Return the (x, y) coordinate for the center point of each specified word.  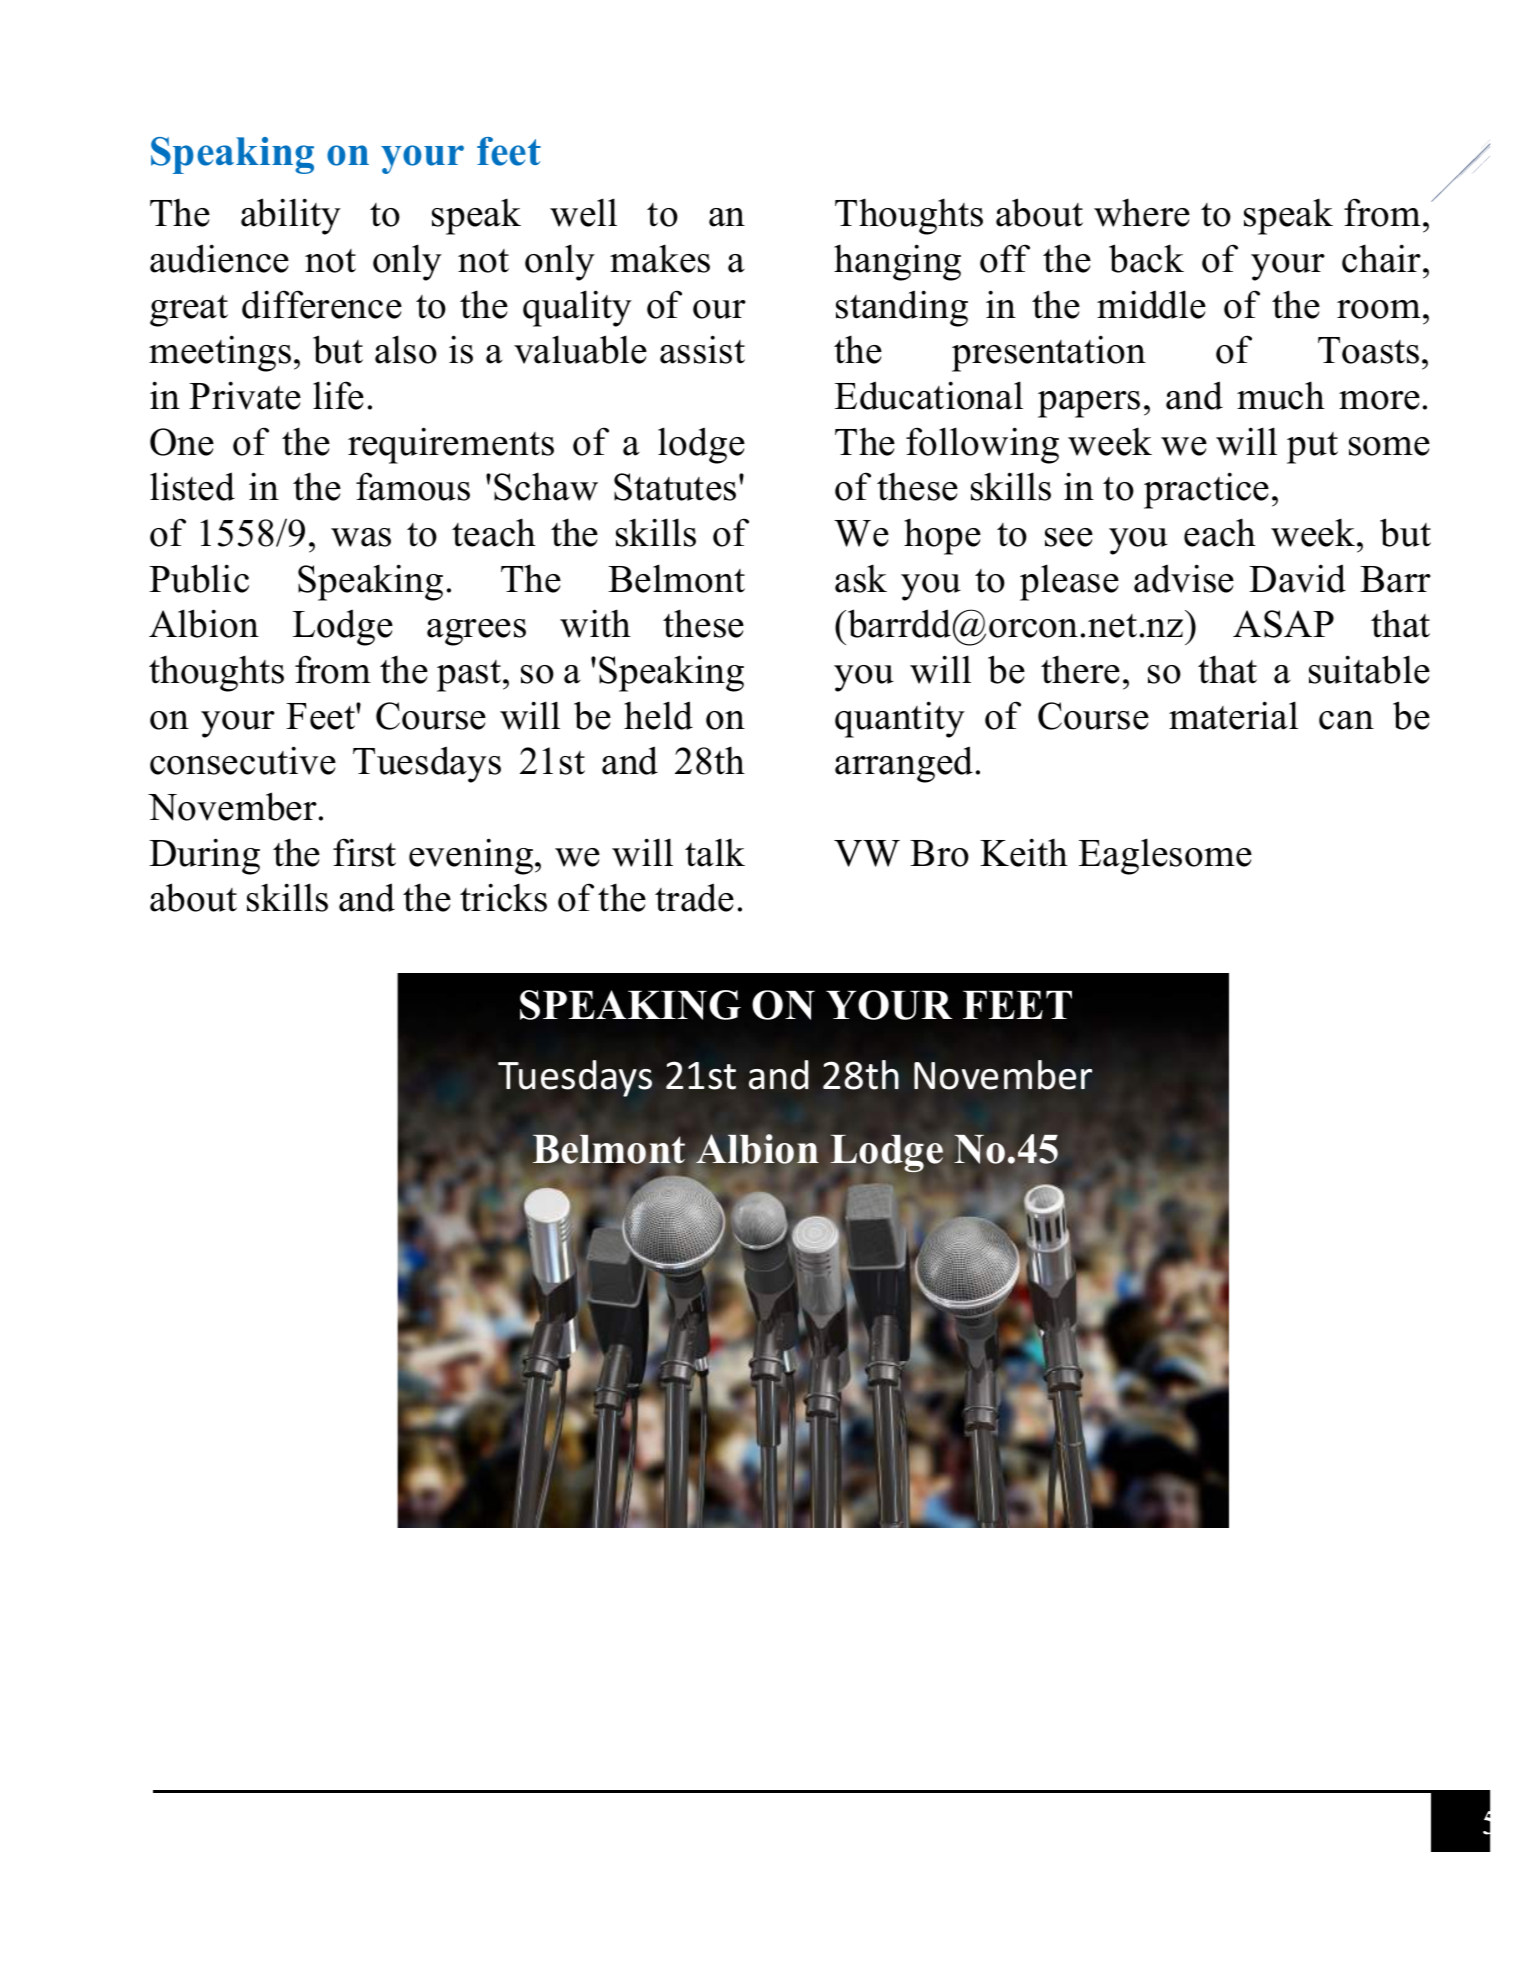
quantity (900, 719)
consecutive (243, 760)
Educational (929, 395)
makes (660, 258)
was (361, 537)
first (364, 852)
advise (1184, 578)
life (338, 395)
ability (291, 216)
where (1142, 212)
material (1233, 715)
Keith (1024, 852)
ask (861, 578)
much (1281, 395)
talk (715, 852)
